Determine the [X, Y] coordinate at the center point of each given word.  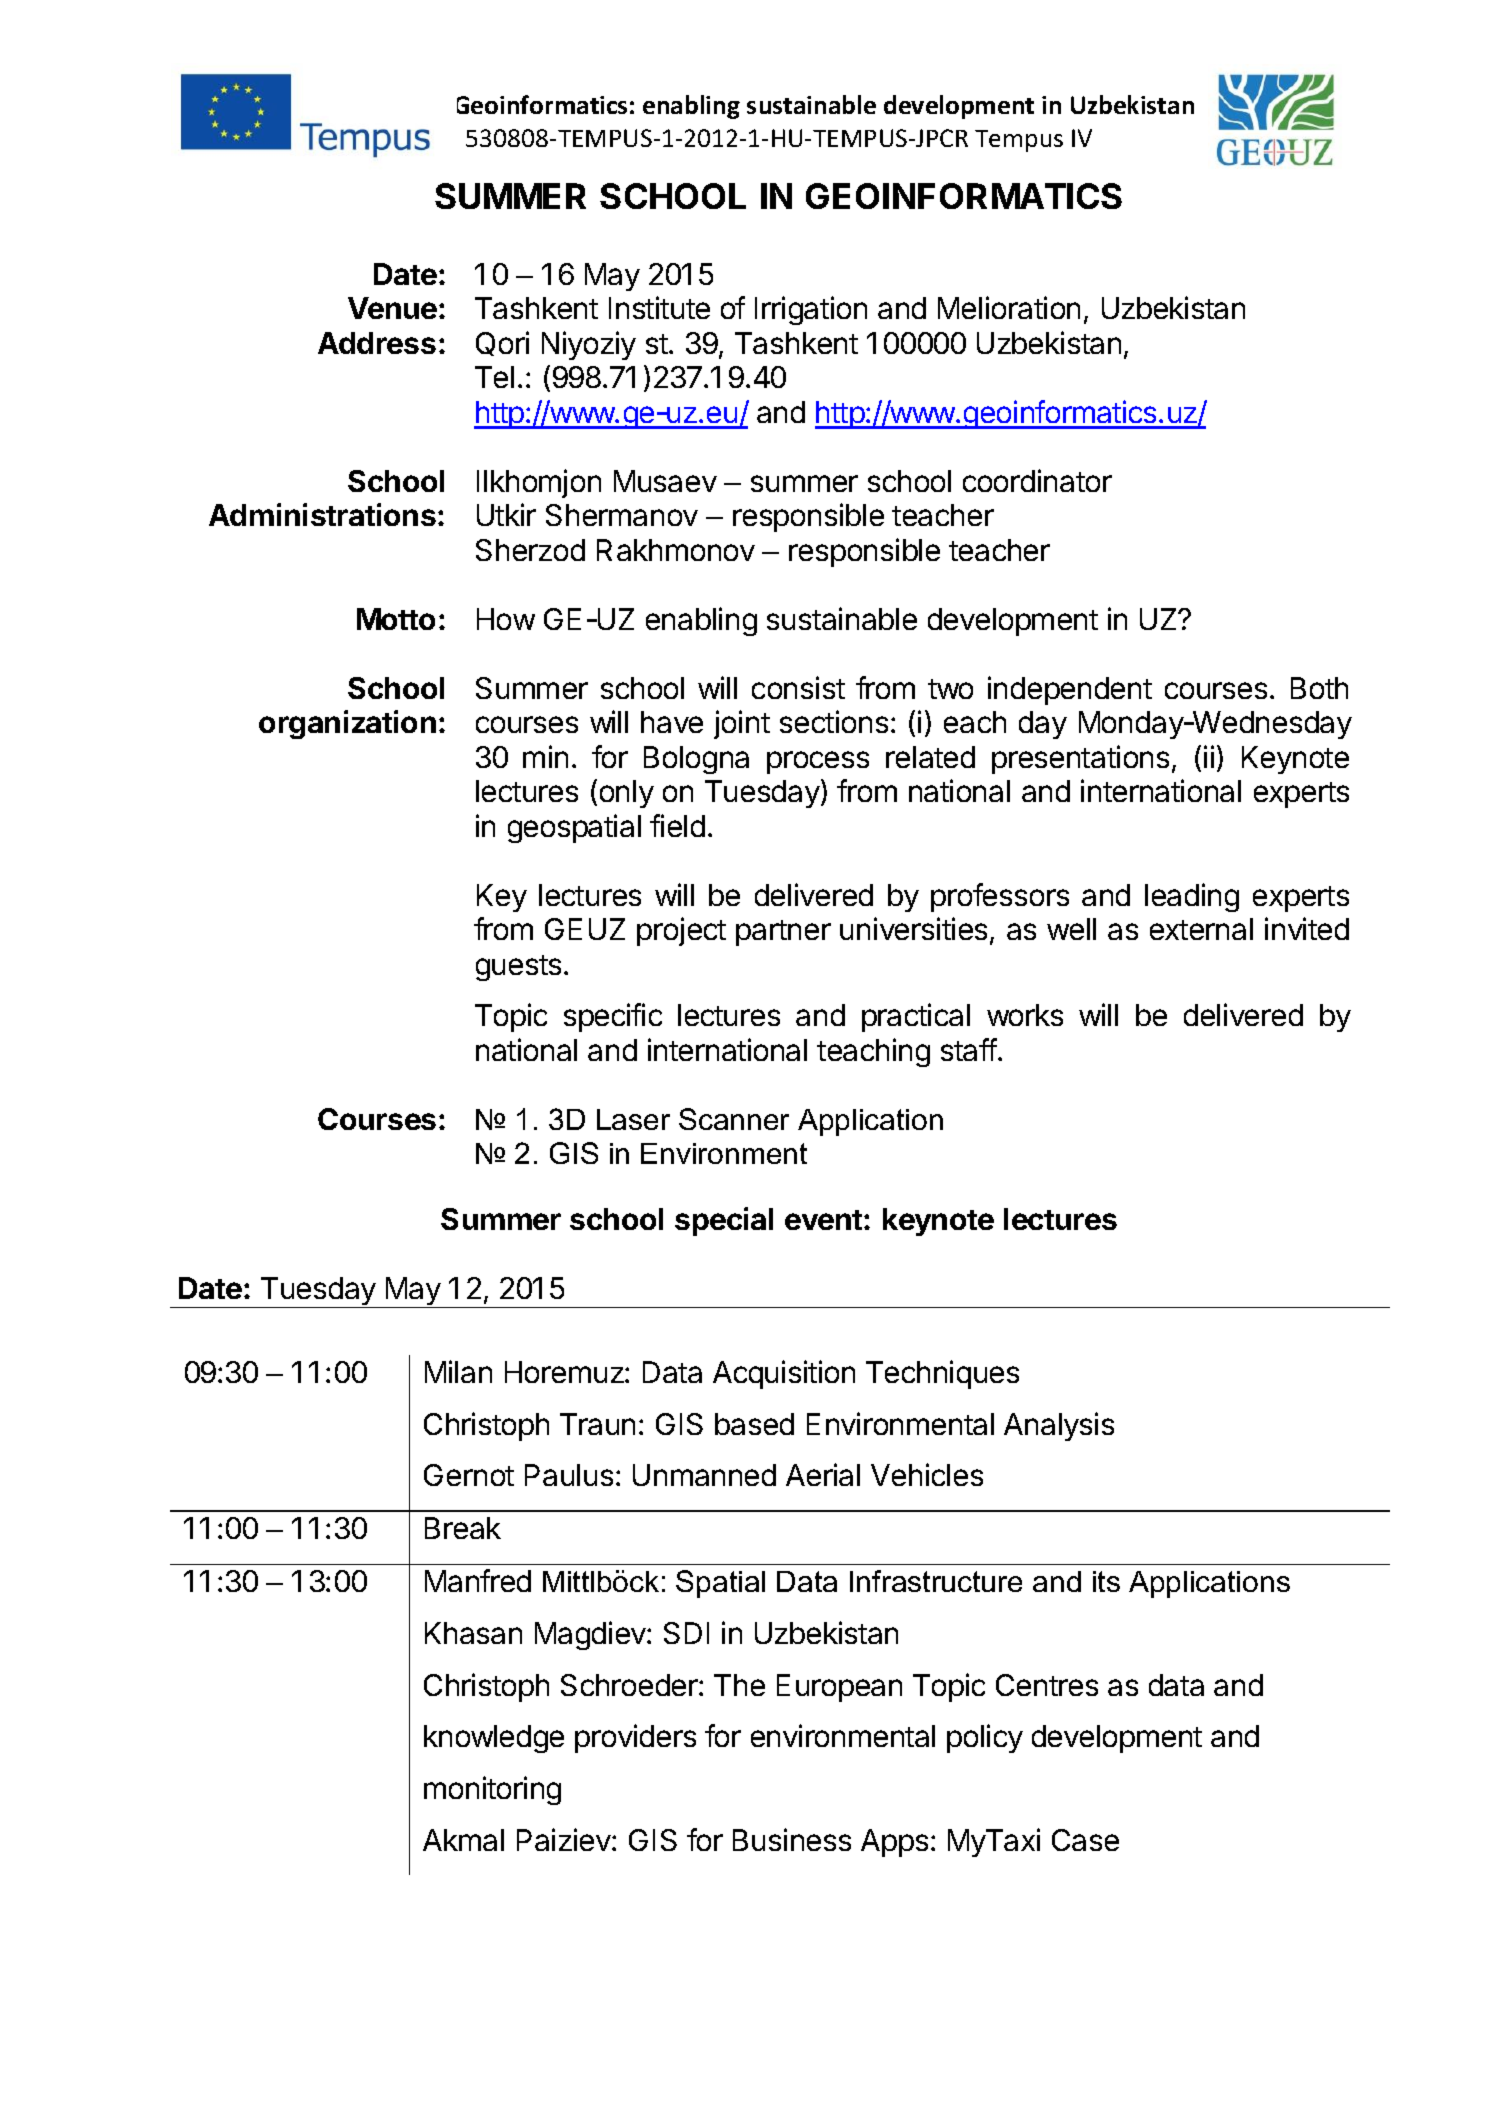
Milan [458, 1371]
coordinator [1037, 480]
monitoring [492, 1790]
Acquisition [784, 1374]
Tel [494, 377]
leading [1192, 897]
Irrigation [811, 310]
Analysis [1059, 1426]
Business [792, 1839]
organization [347, 724]
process [818, 762]
